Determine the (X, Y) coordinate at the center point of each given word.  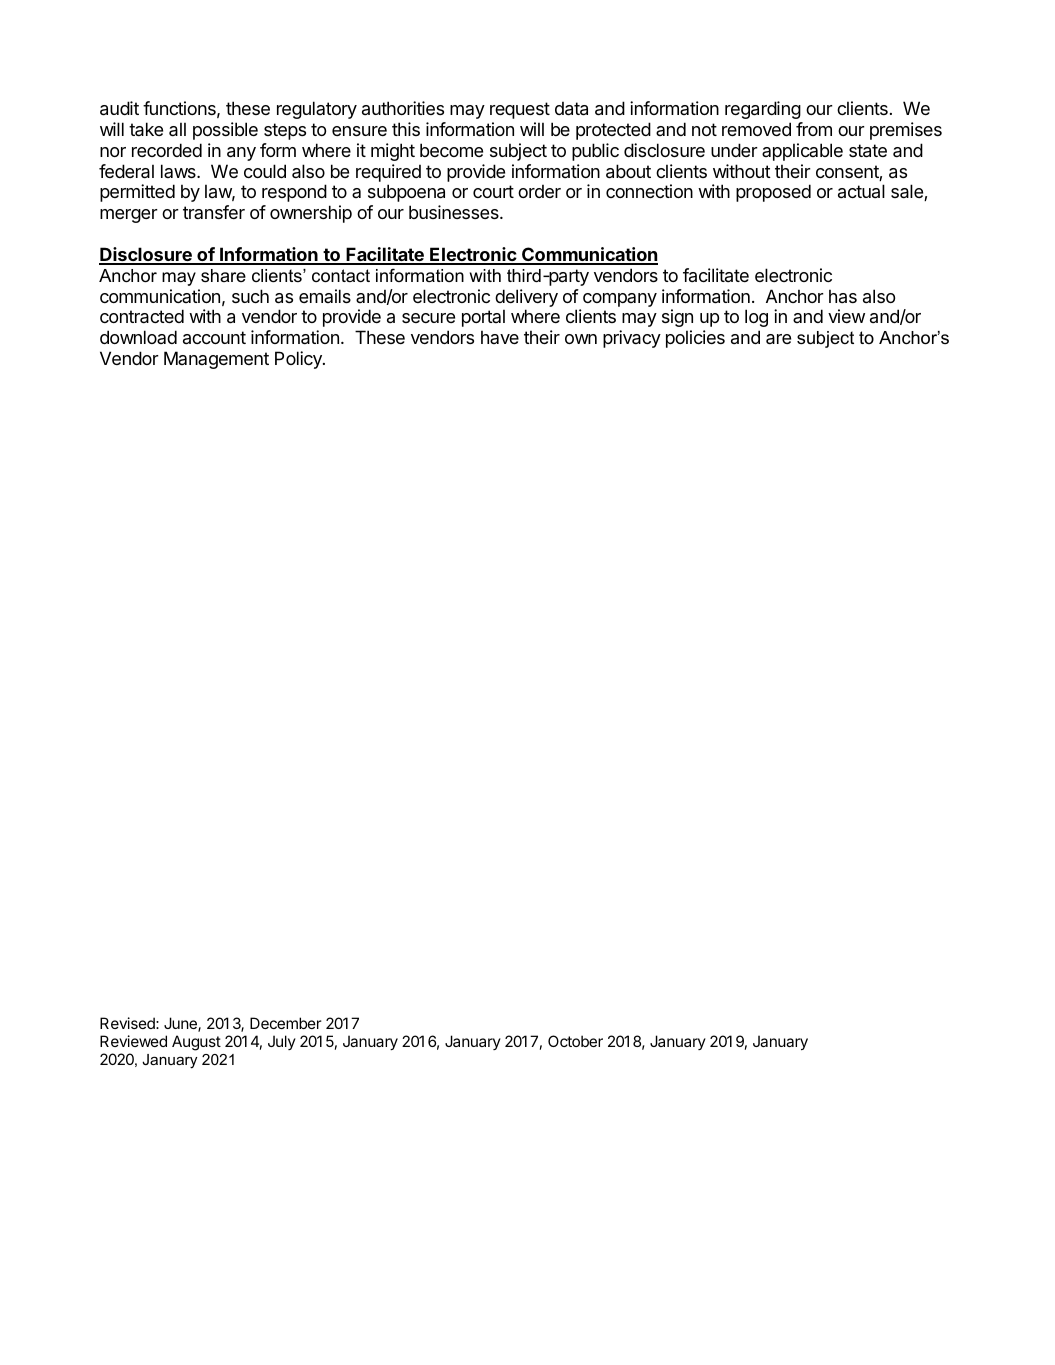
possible (225, 131)
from (814, 129)
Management (216, 360)
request (520, 110)
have (500, 337)
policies (695, 339)
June (181, 1024)
